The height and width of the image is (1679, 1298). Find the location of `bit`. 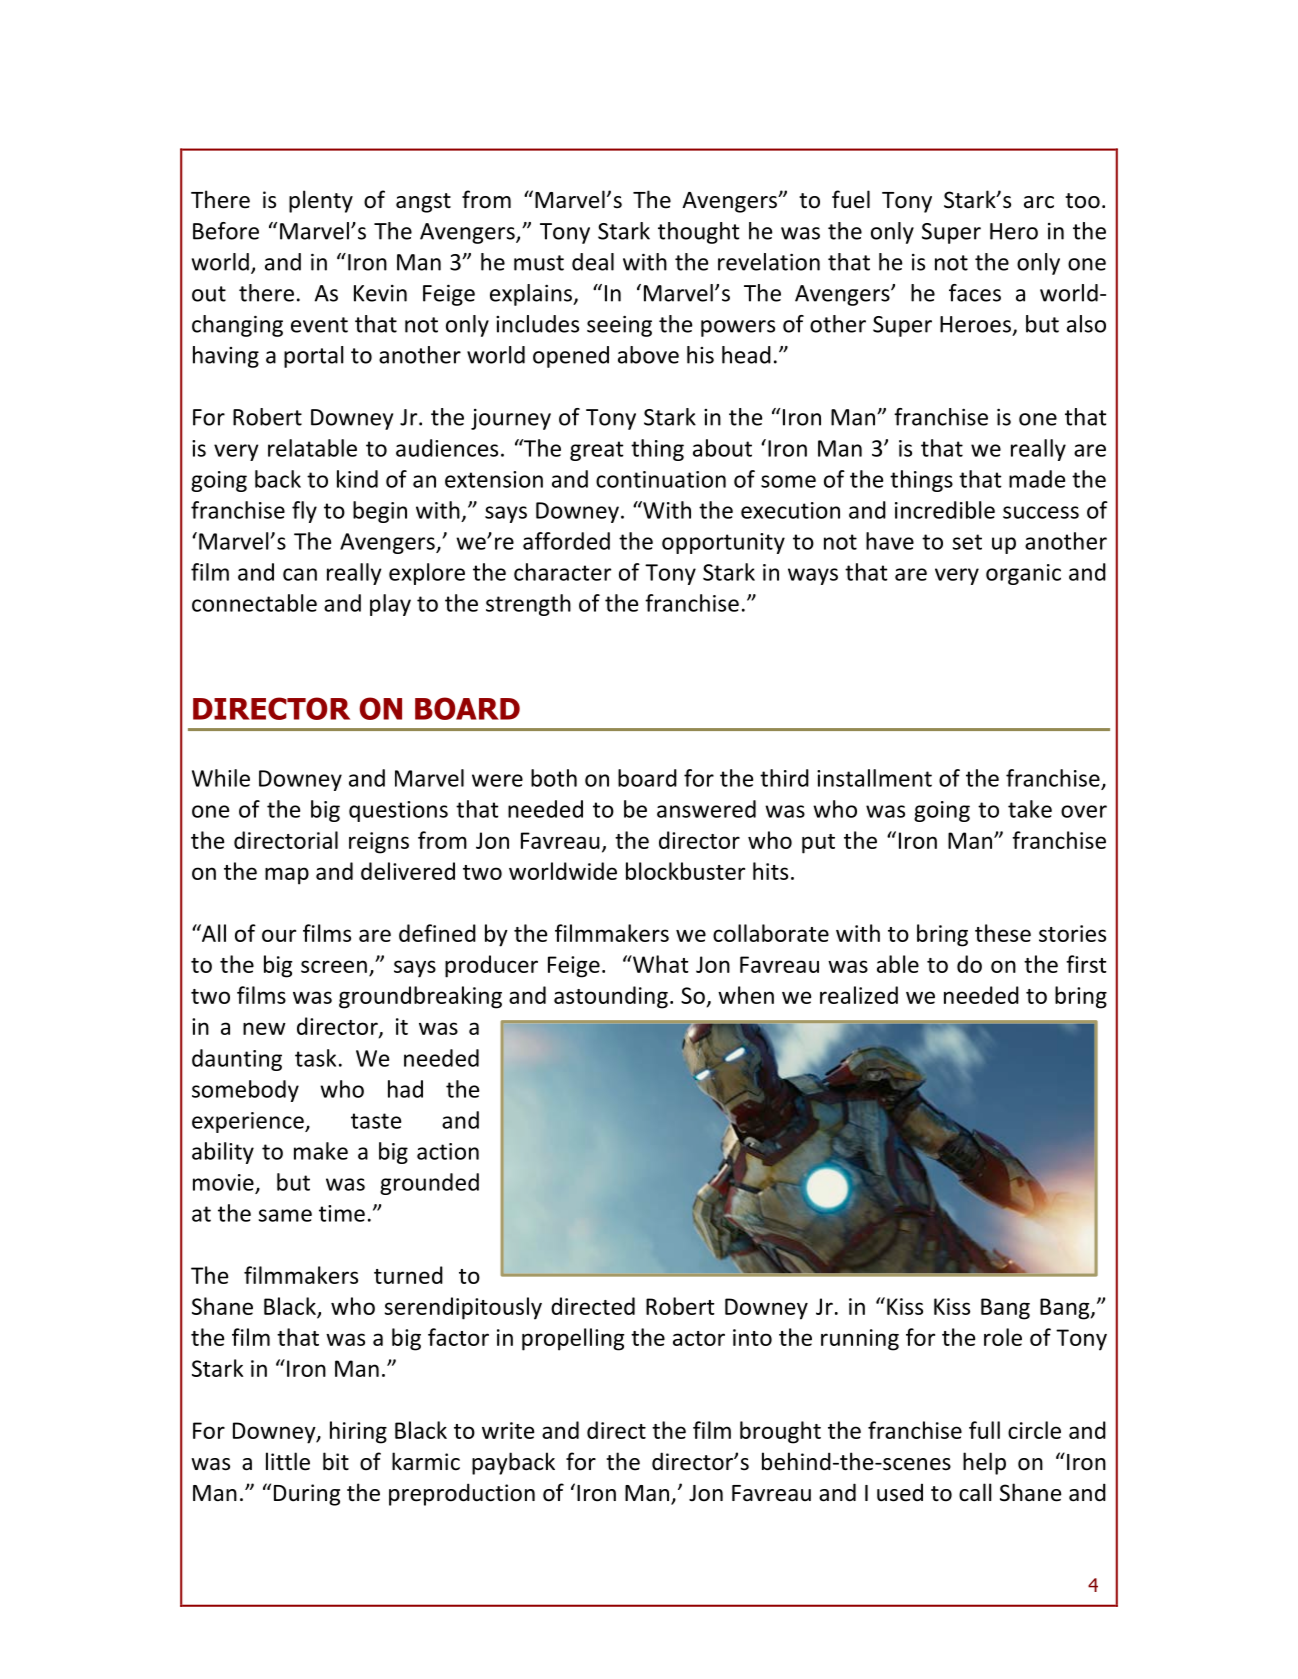

bit is located at coordinates (336, 1461).
